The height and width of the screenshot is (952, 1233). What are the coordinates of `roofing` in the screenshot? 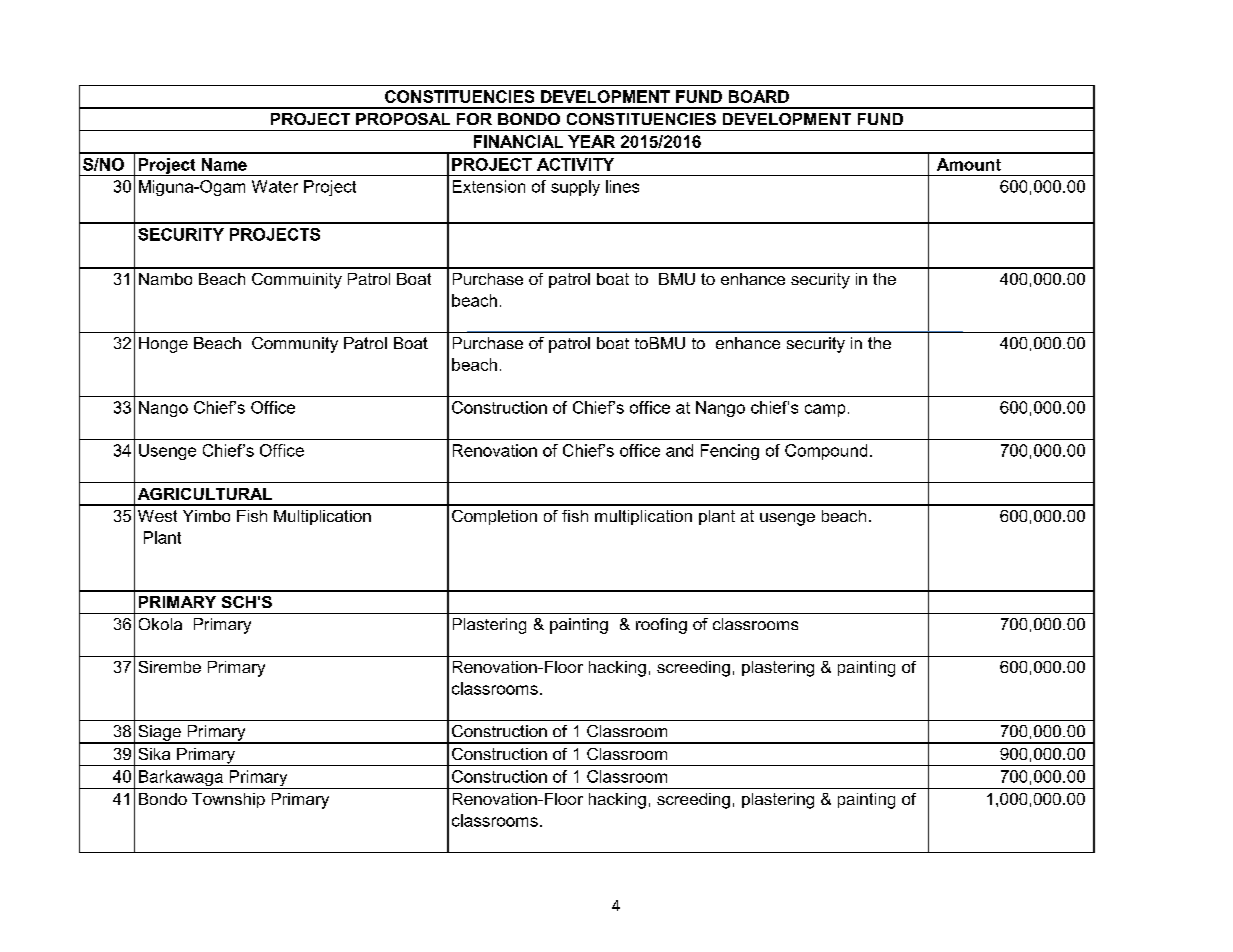 It's located at (661, 626).
